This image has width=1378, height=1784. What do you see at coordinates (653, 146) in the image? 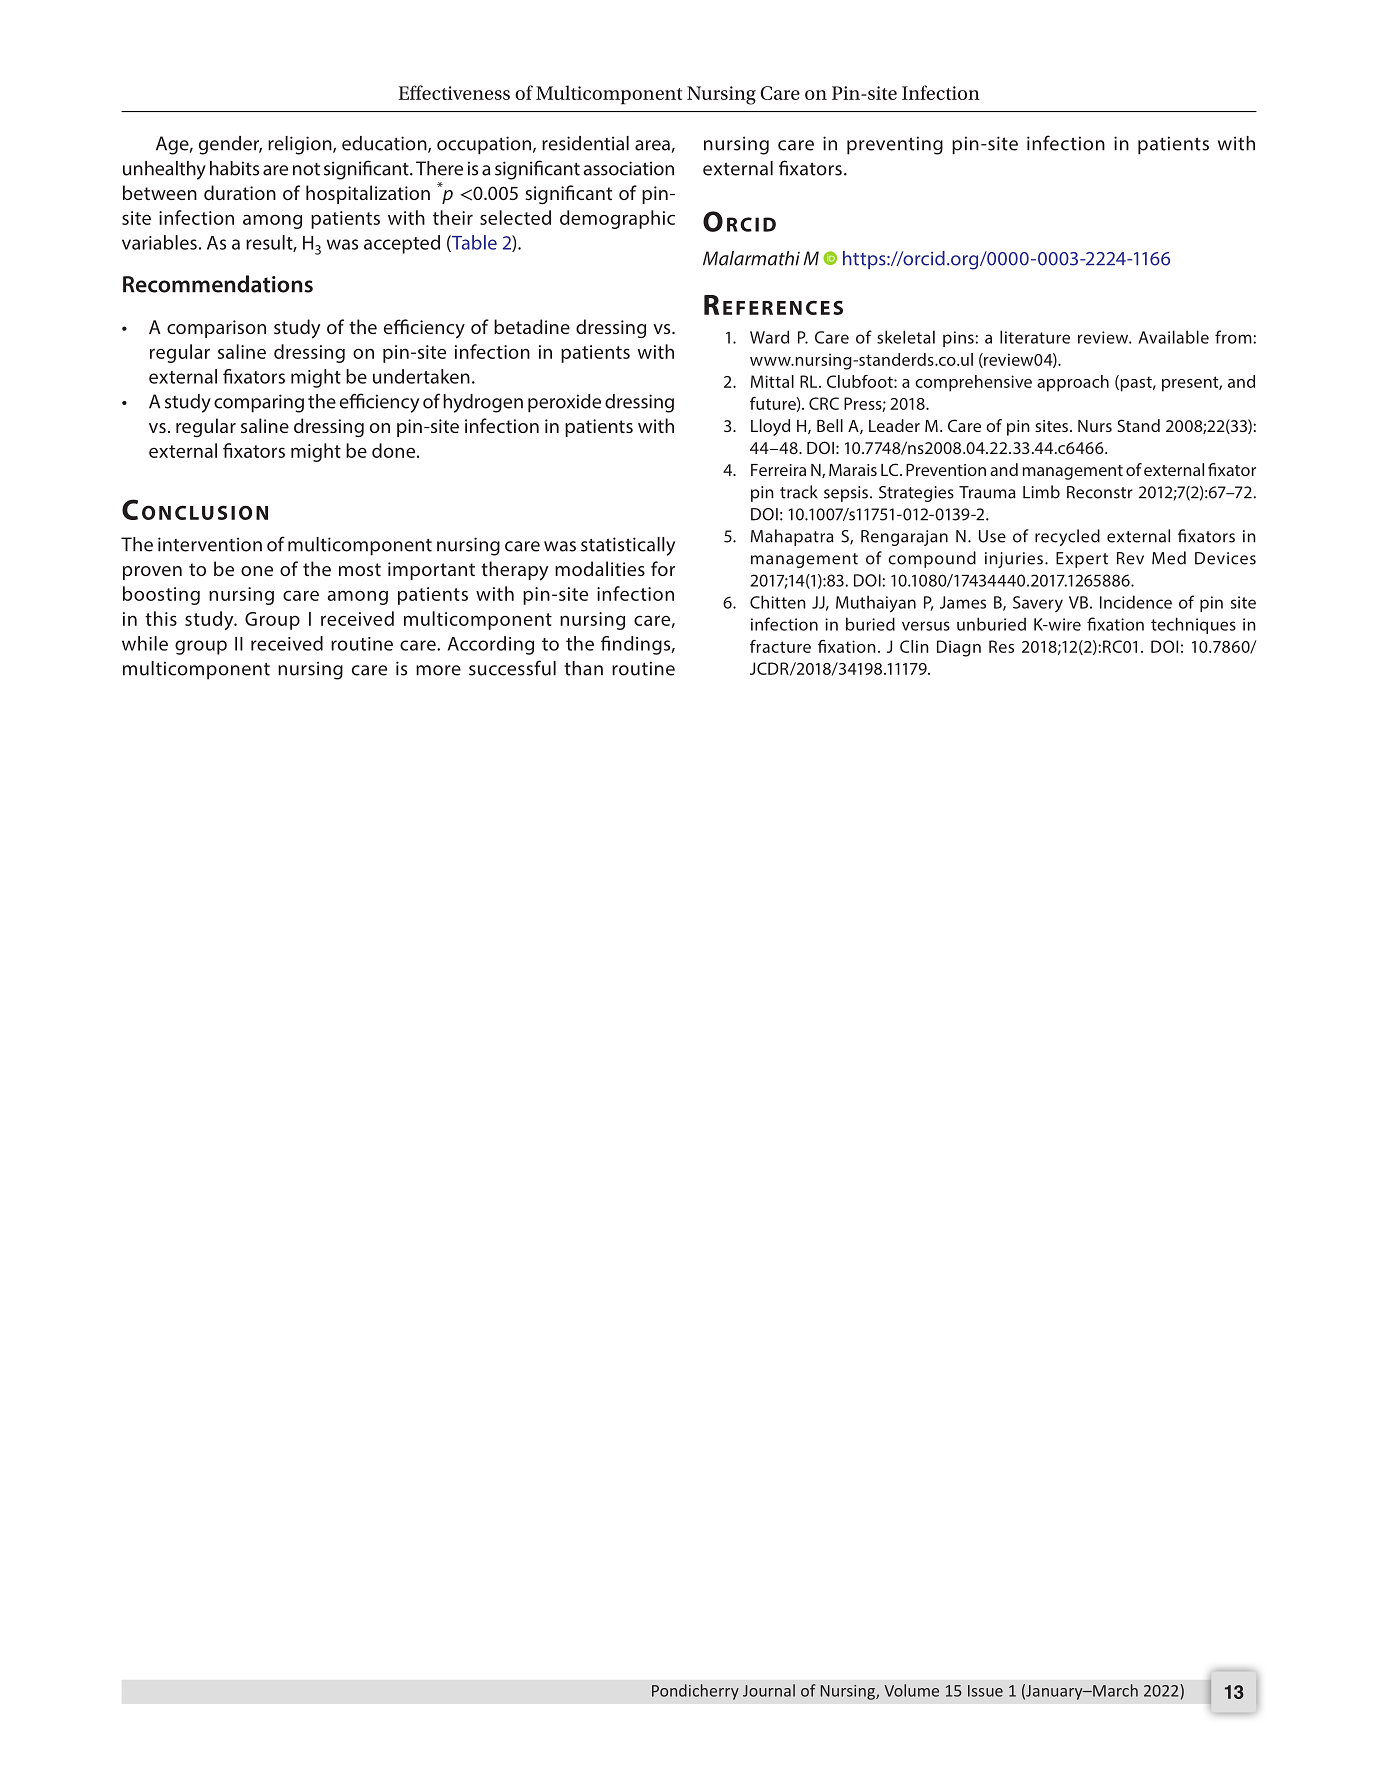
I see `area` at bounding box center [653, 146].
